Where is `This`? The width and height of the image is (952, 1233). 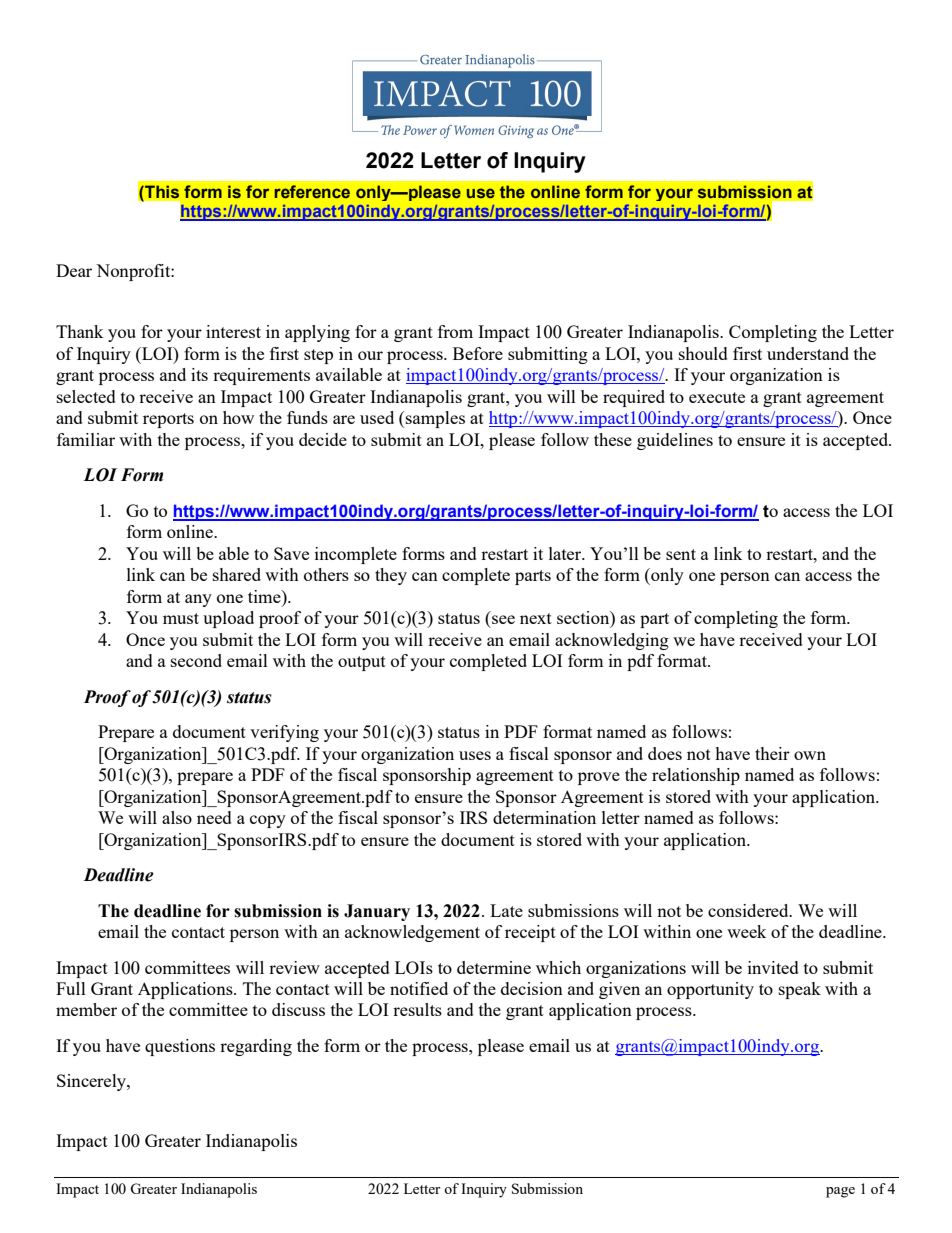 This is located at coordinates (161, 191).
